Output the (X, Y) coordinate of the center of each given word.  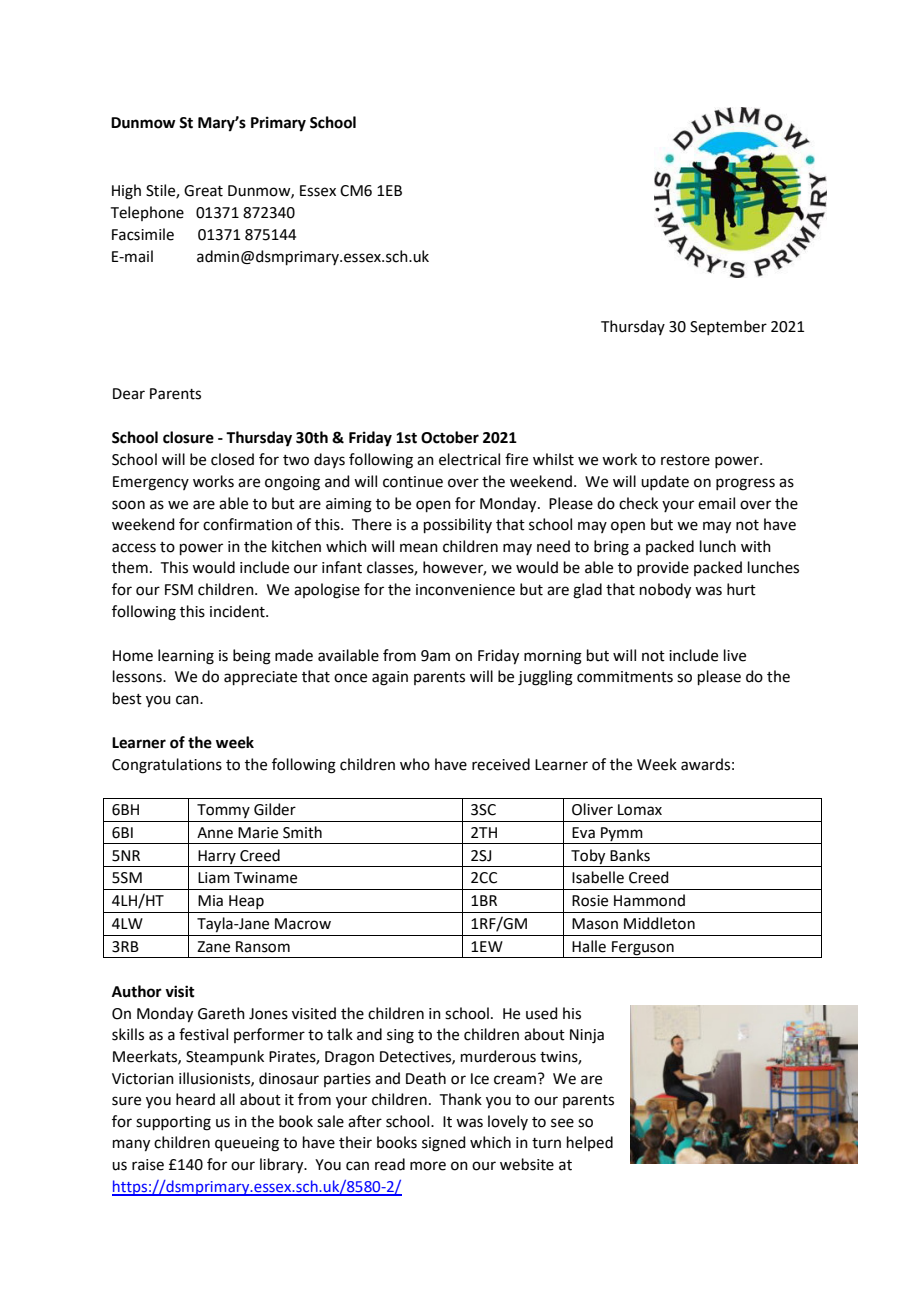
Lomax (640, 810)
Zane (213, 947)
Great (203, 191)
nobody (665, 591)
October (450, 437)
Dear (129, 394)
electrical (469, 459)
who (415, 764)
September (728, 327)
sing (400, 1036)
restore (685, 460)
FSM (179, 590)
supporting (173, 1123)
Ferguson (643, 948)
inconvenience (465, 590)
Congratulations (167, 766)
